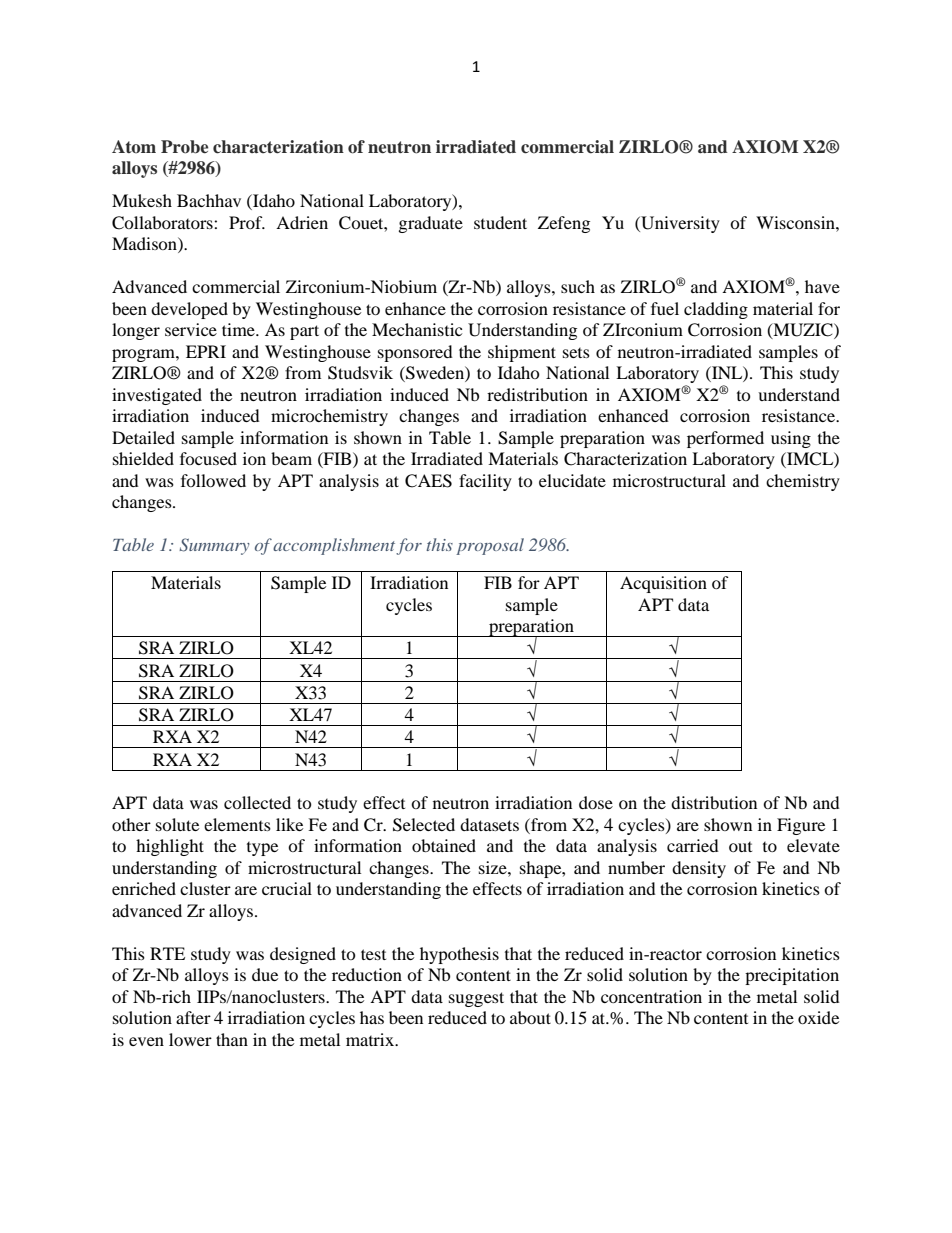  What do you see at coordinates (500, 222) in the screenshot?
I see `student` at bounding box center [500, 222].
